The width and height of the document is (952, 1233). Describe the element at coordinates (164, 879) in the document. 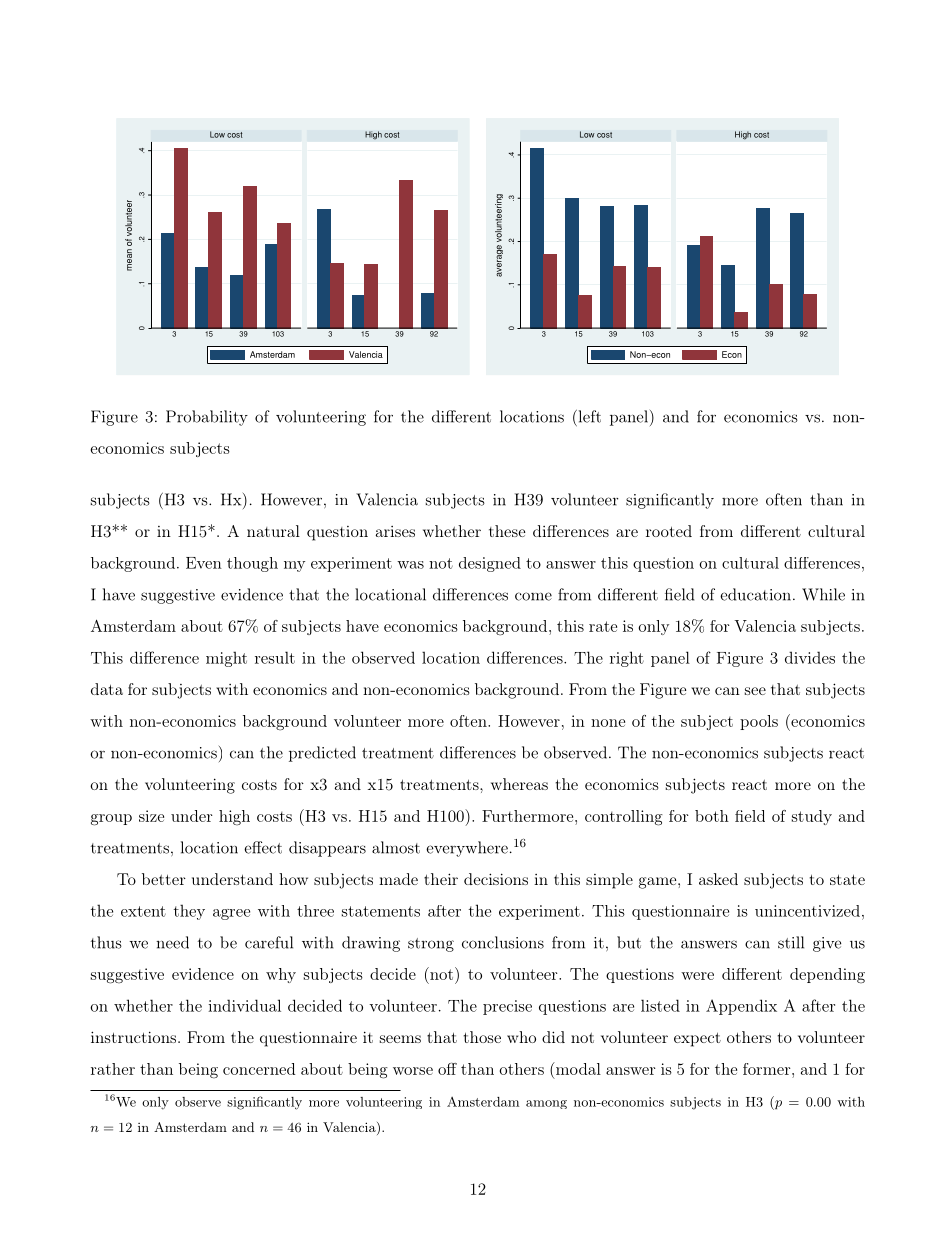

I see `better` at that location.
